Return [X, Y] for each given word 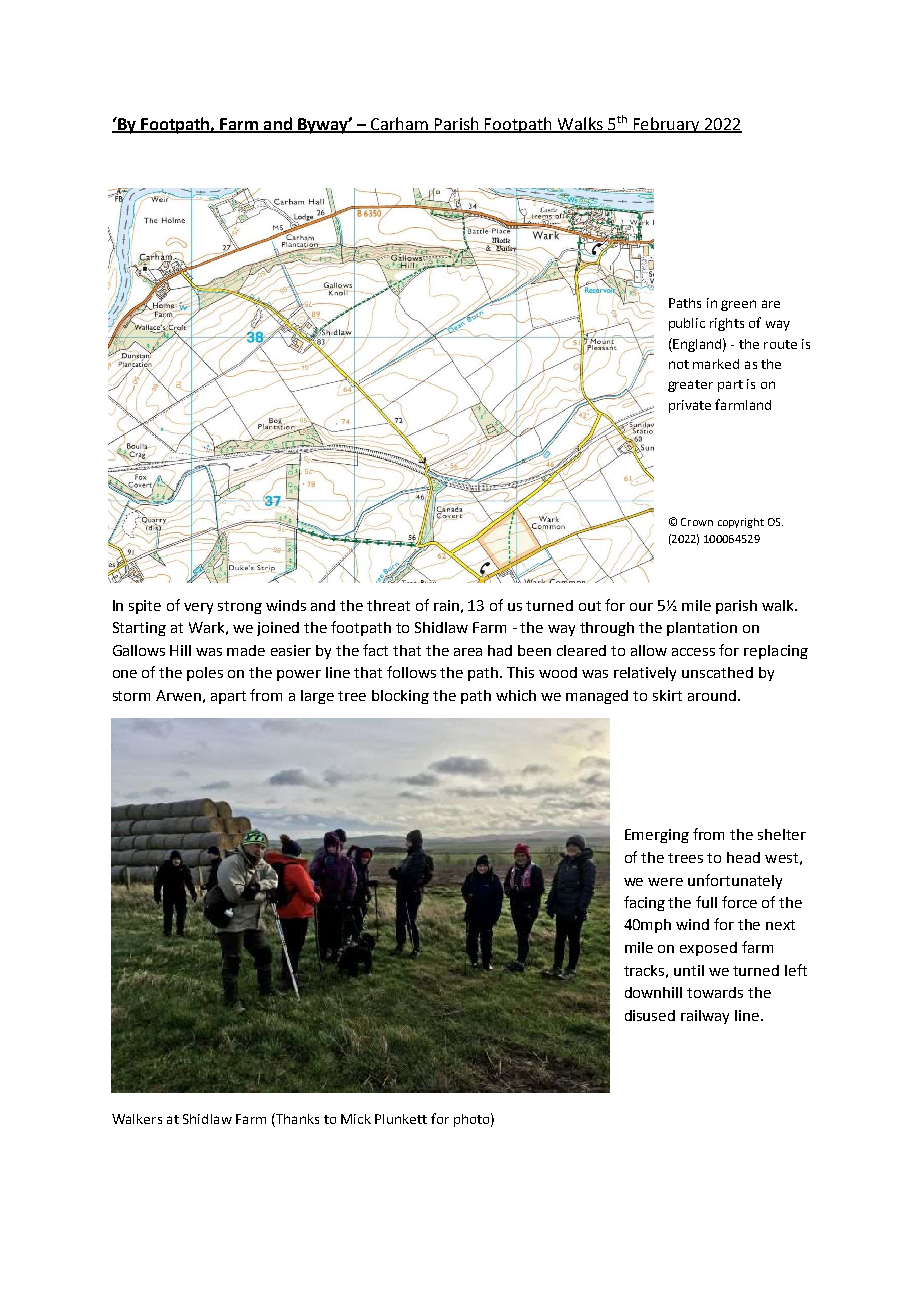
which [516, 695]
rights [727, 324]
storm [131, 696]
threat [388, 605]
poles [205, 674]
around [712, 695]
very [198, 608]
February [666, 125]
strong [240, 607]
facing [644, 903]
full [706, 902]
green [738, 305]
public [687, 324]
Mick [356, 1119]
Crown [697, 522]
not [679, 364]
